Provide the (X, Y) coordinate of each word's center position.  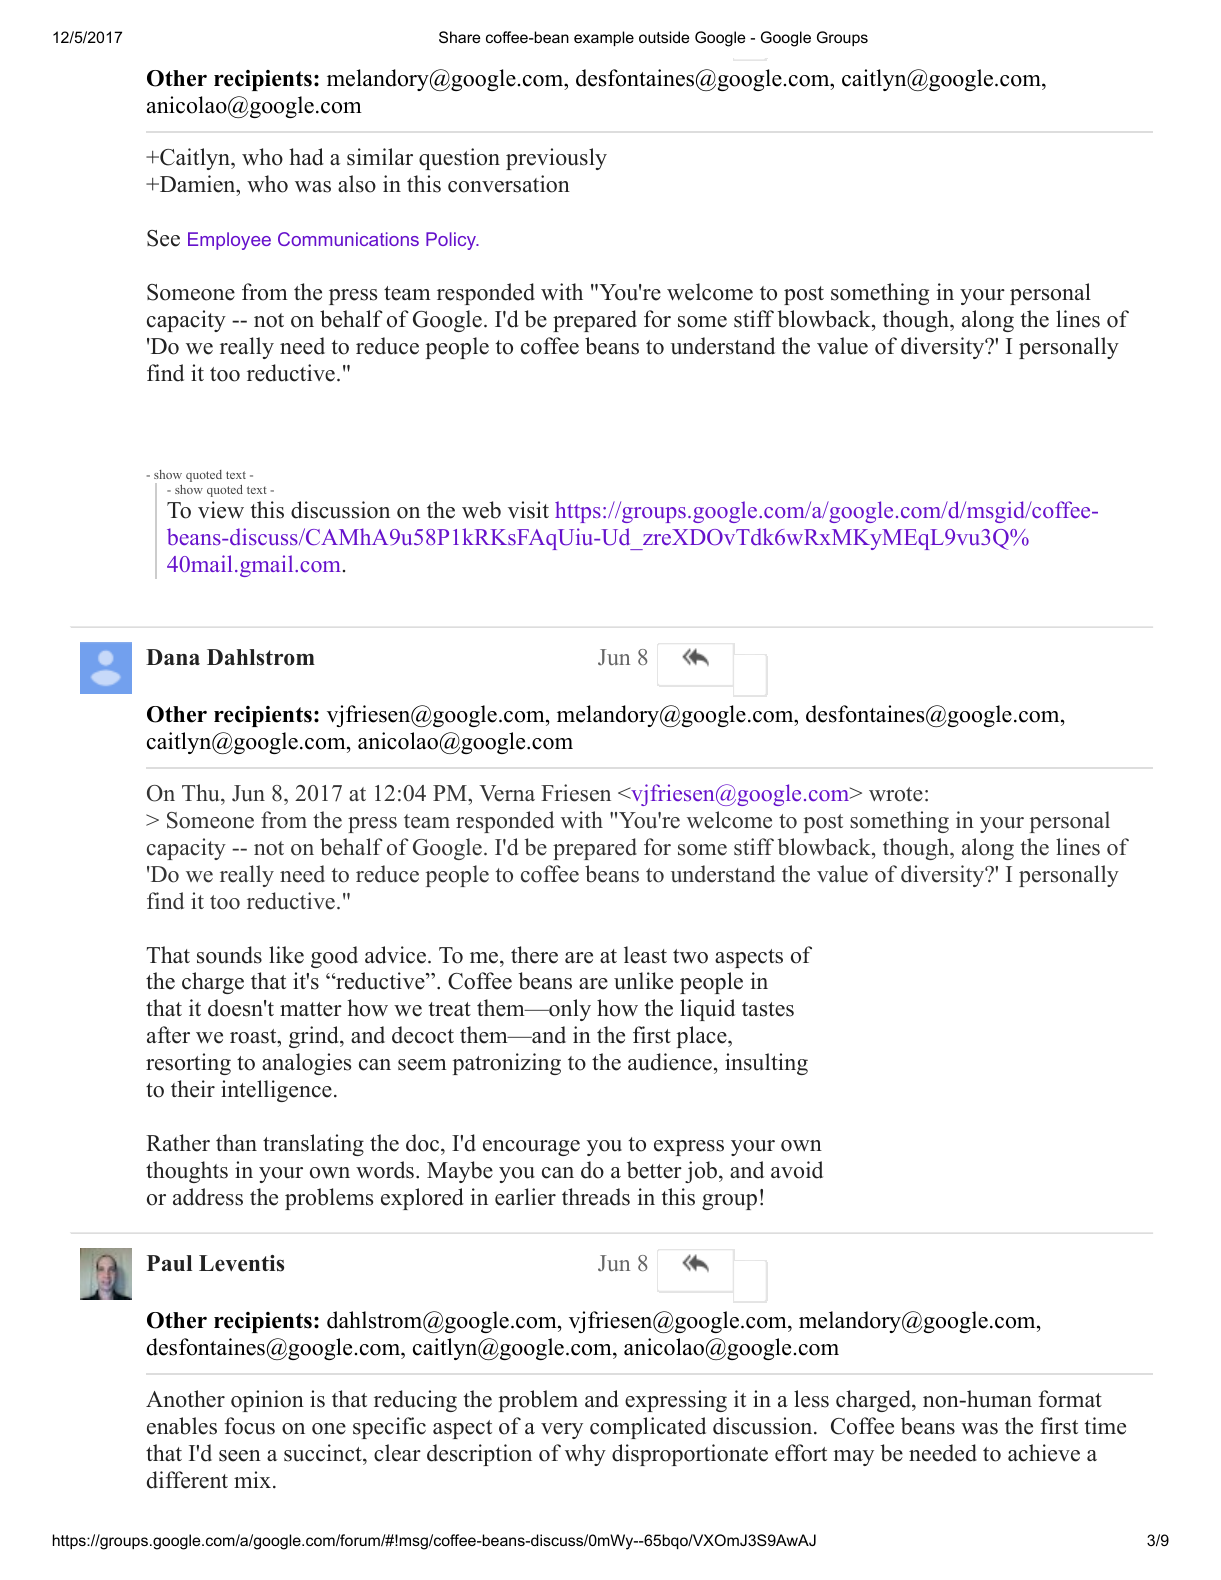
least (645, 955)
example (604, 38)
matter (311, 1009)
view (221, 510)
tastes (768, 1009)
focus (249, 1426)
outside (664, 37)
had (306, 157)
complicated (648, 1428)
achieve (1044, 1453)
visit (528, 510)
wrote (896, 794)
